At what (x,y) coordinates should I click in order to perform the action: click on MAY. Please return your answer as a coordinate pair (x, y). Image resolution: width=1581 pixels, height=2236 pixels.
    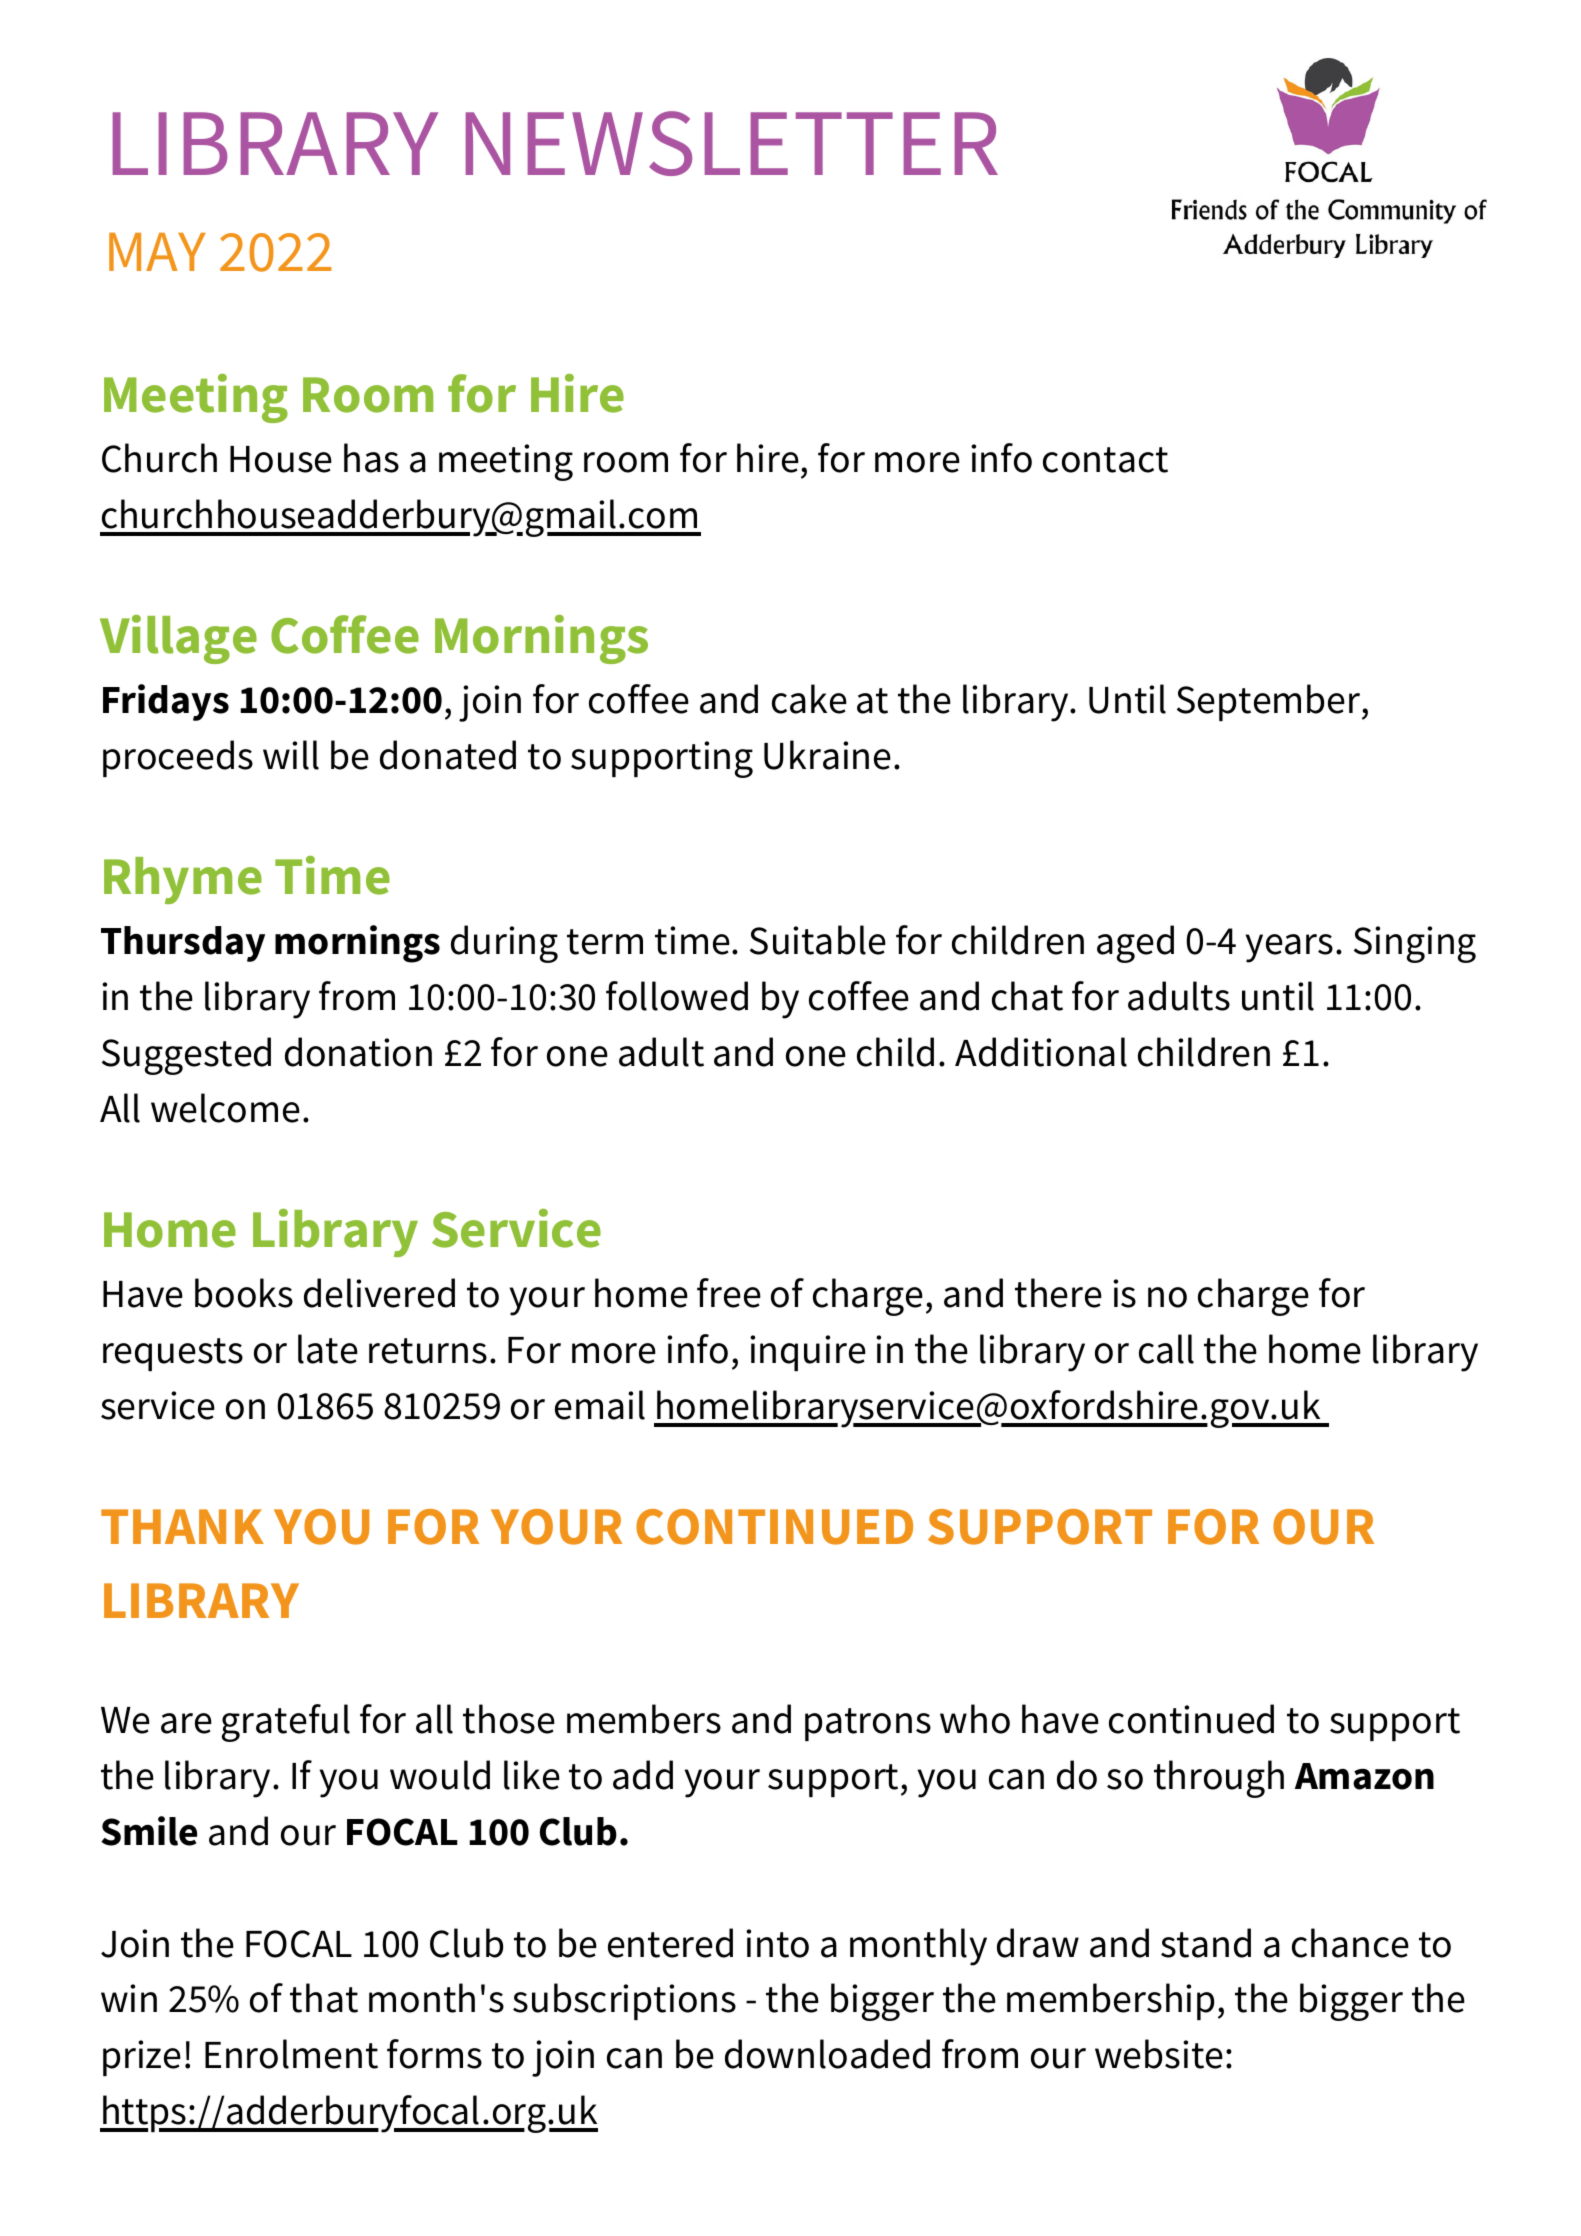
    Looking at the image, I should click on (157, 252).
